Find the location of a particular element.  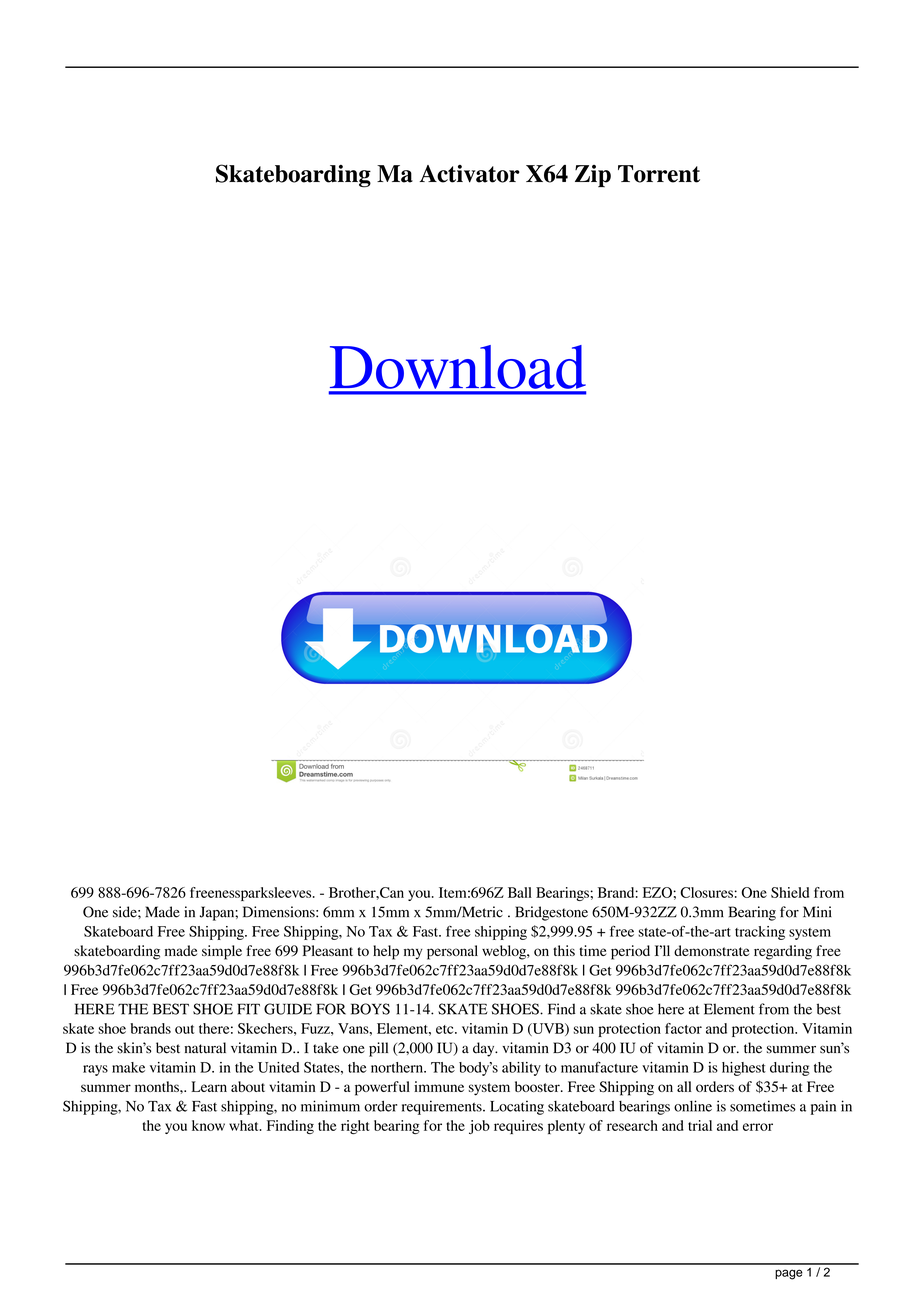

Closures is located at coordinates (706, 892).
